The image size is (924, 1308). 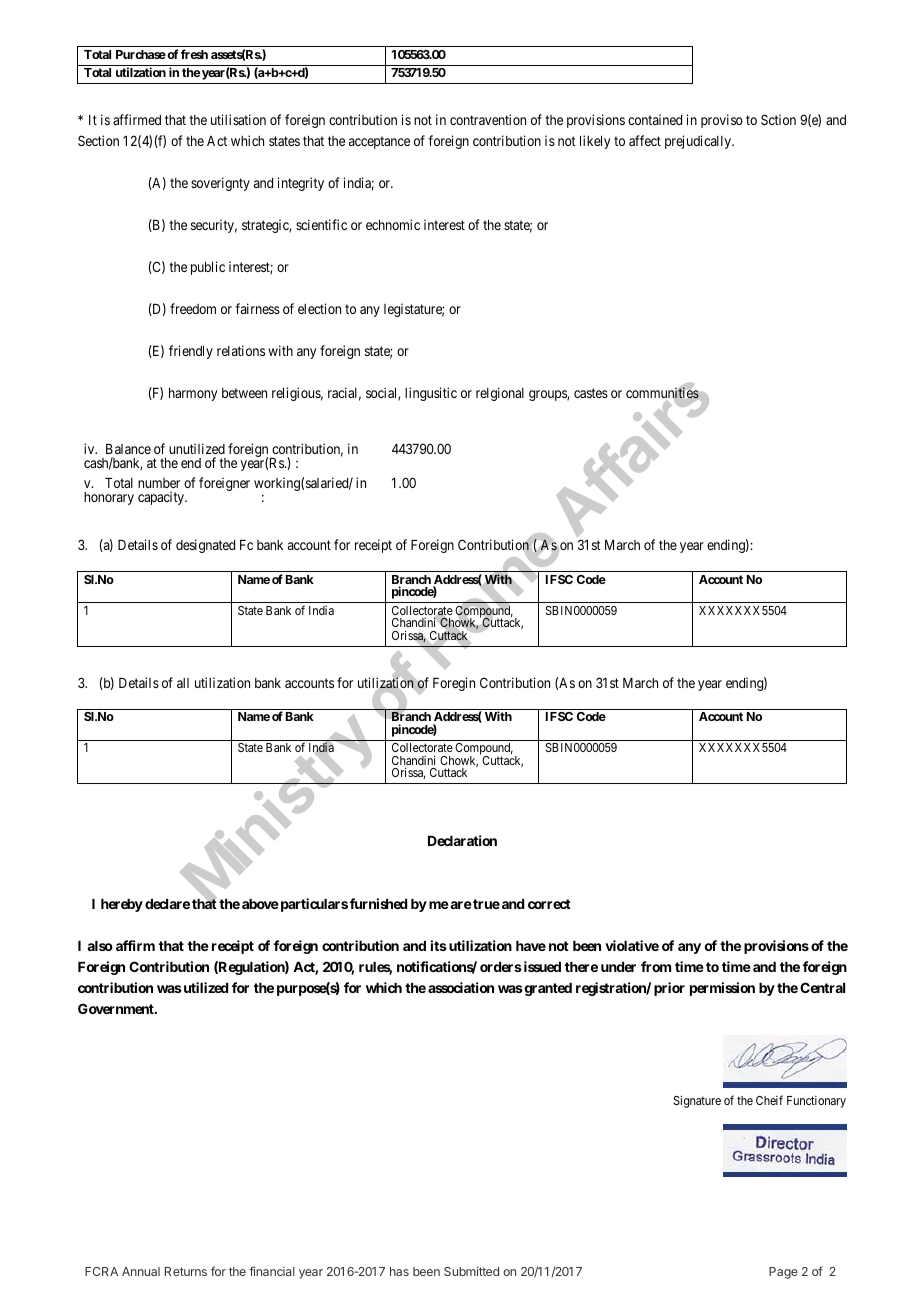 I want to click on number, so click(x=159, y=483).
